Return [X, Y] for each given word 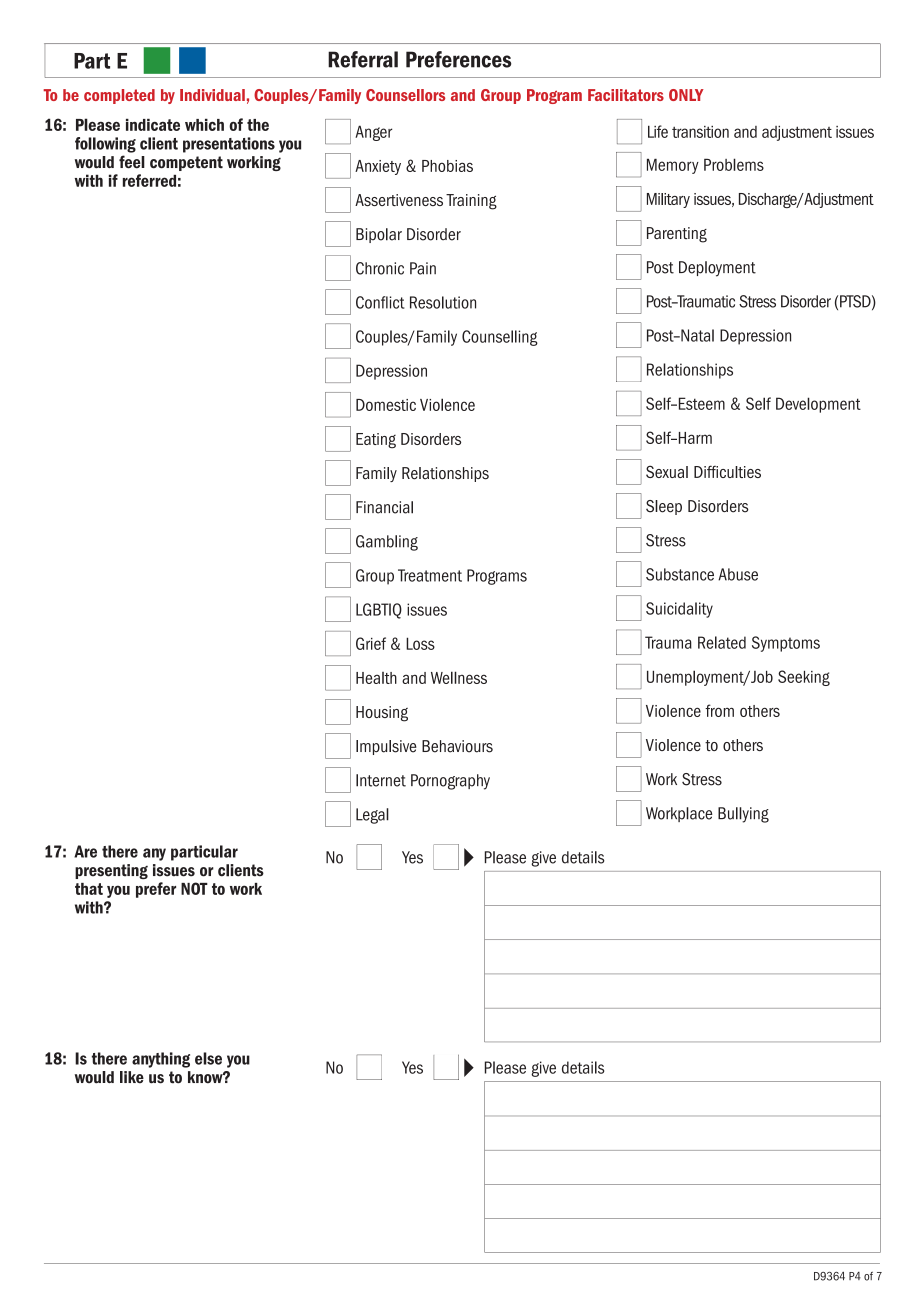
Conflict [380, 302]
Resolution [443, 302]
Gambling [387, 543]
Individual [212, 95]
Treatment [430, 575]
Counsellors [405, 95]
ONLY [686, 95]
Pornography [450, 782]
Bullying [743, 815]
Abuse [738, 574]
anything [161, 1060]
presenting [111, 871]
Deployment [717, 269]
